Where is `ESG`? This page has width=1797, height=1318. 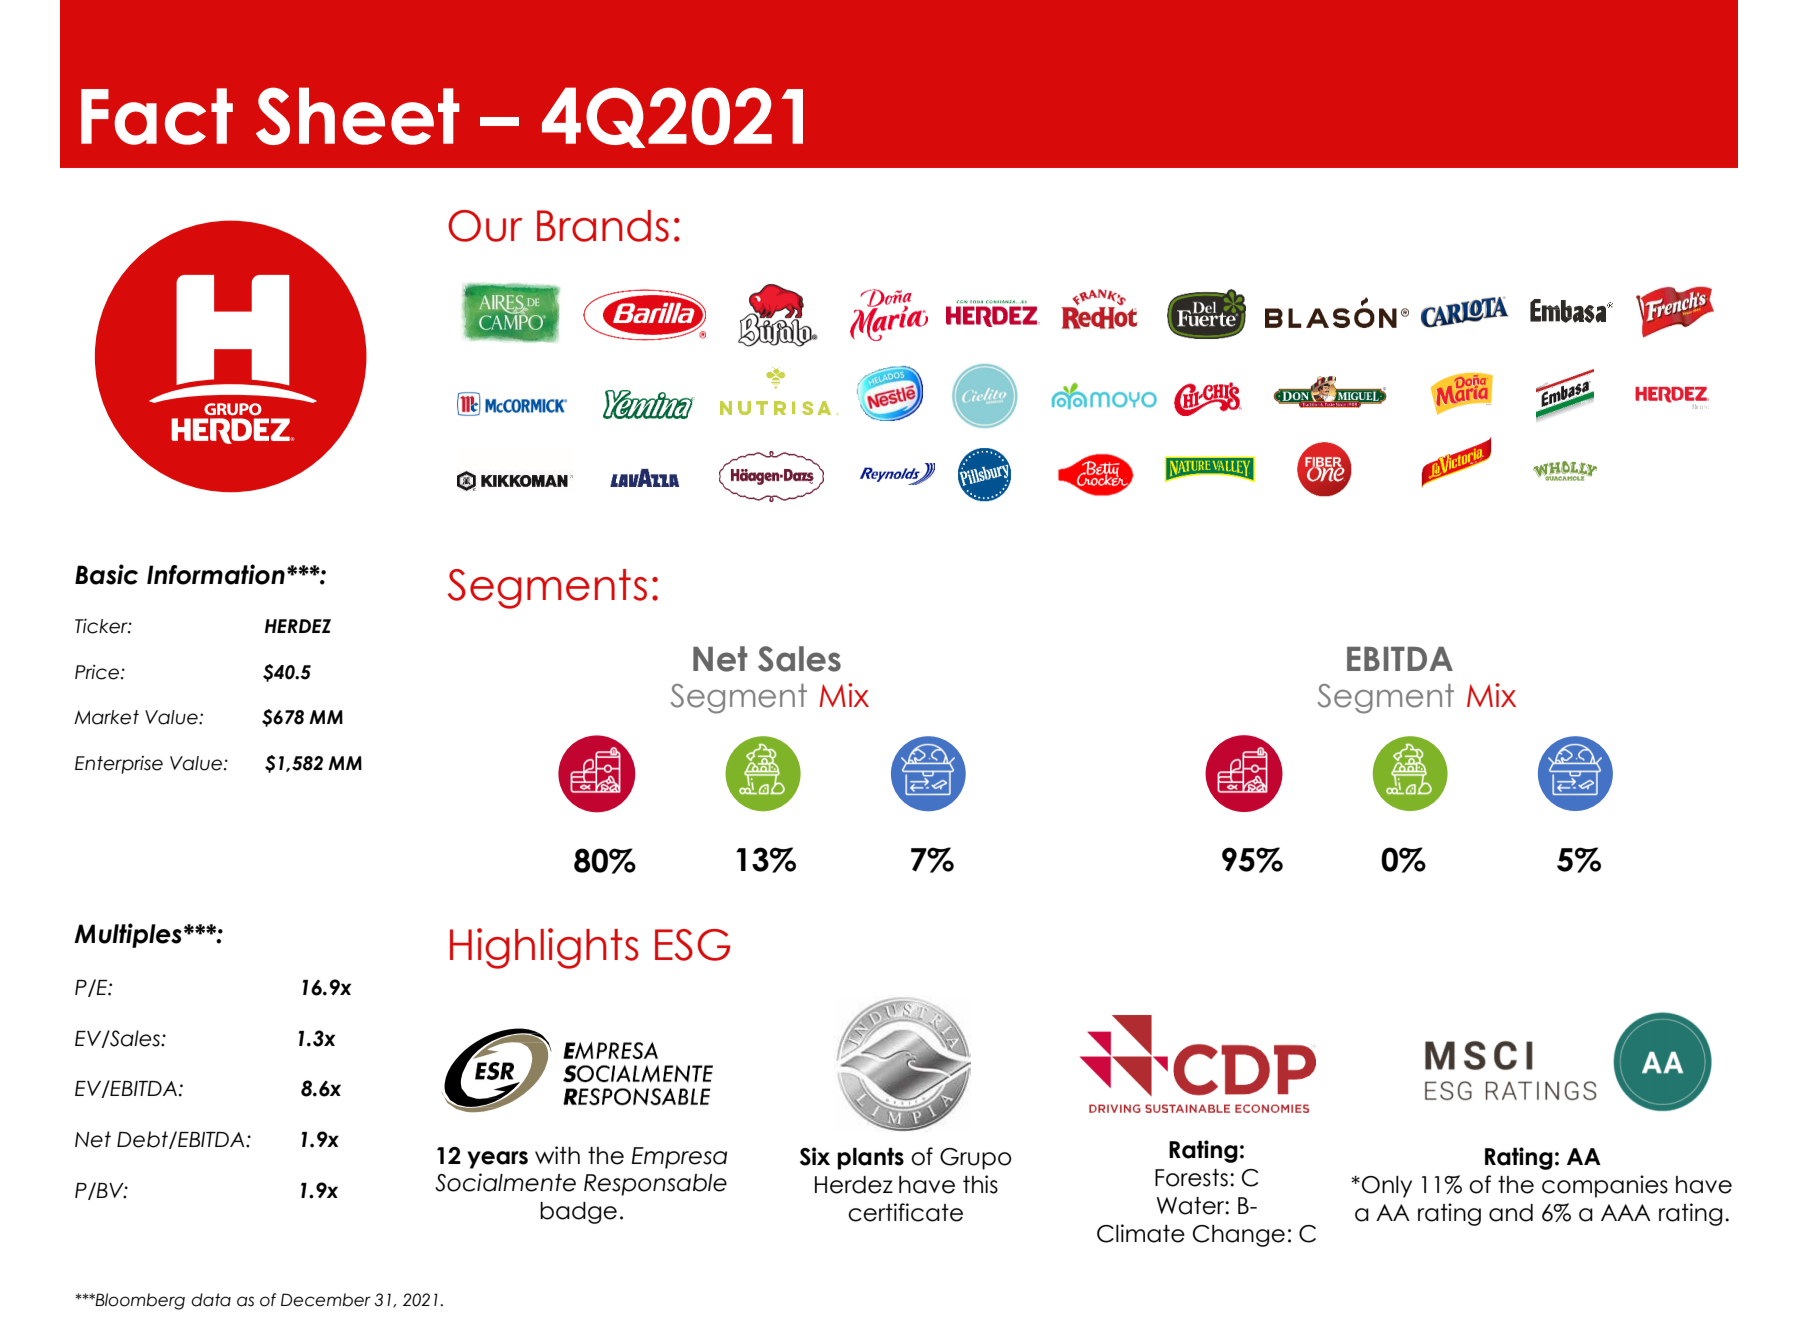 ESG is located at coordinates (692, 945).
